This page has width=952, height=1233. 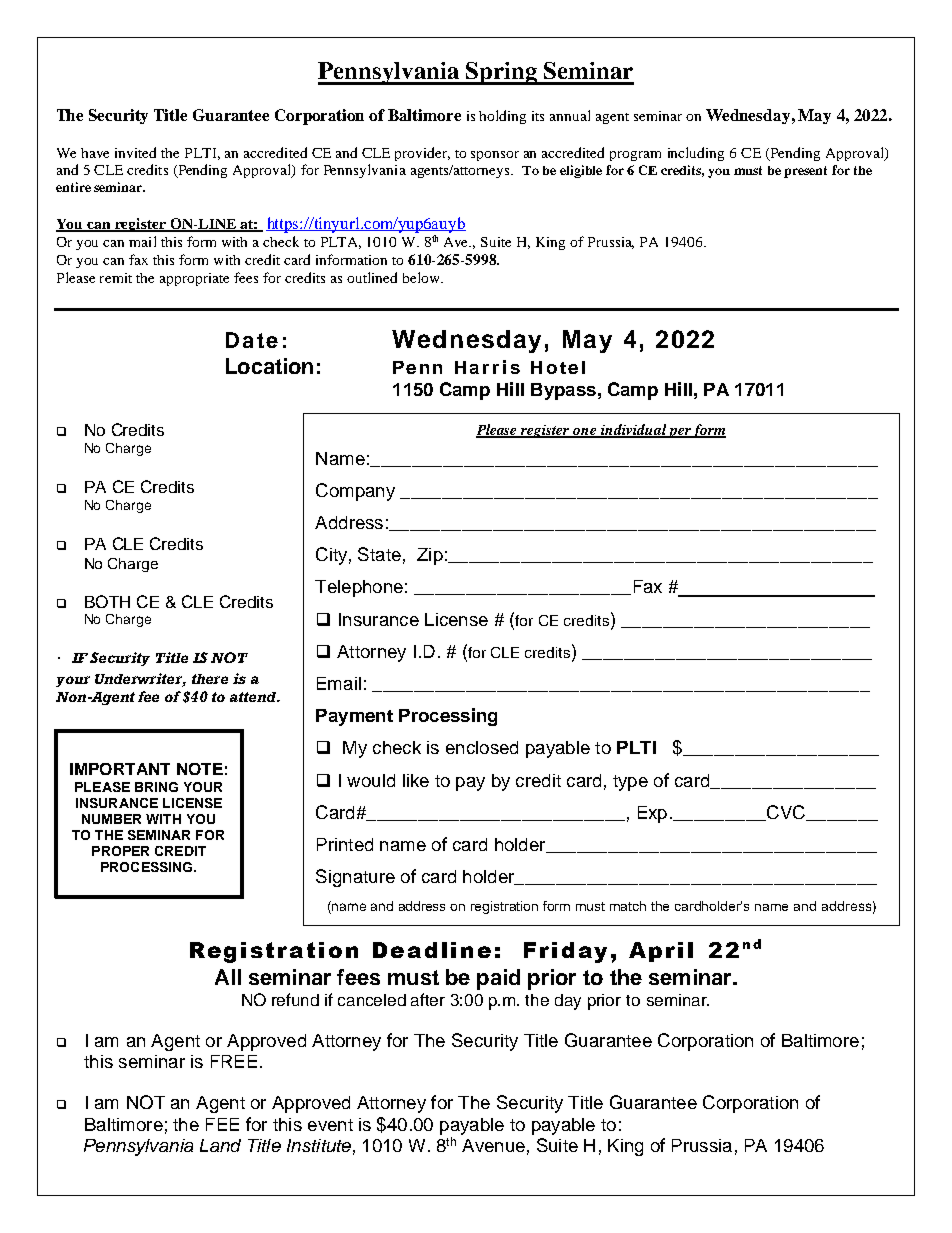 I want to click on individual, so click(x=633, y=430).
